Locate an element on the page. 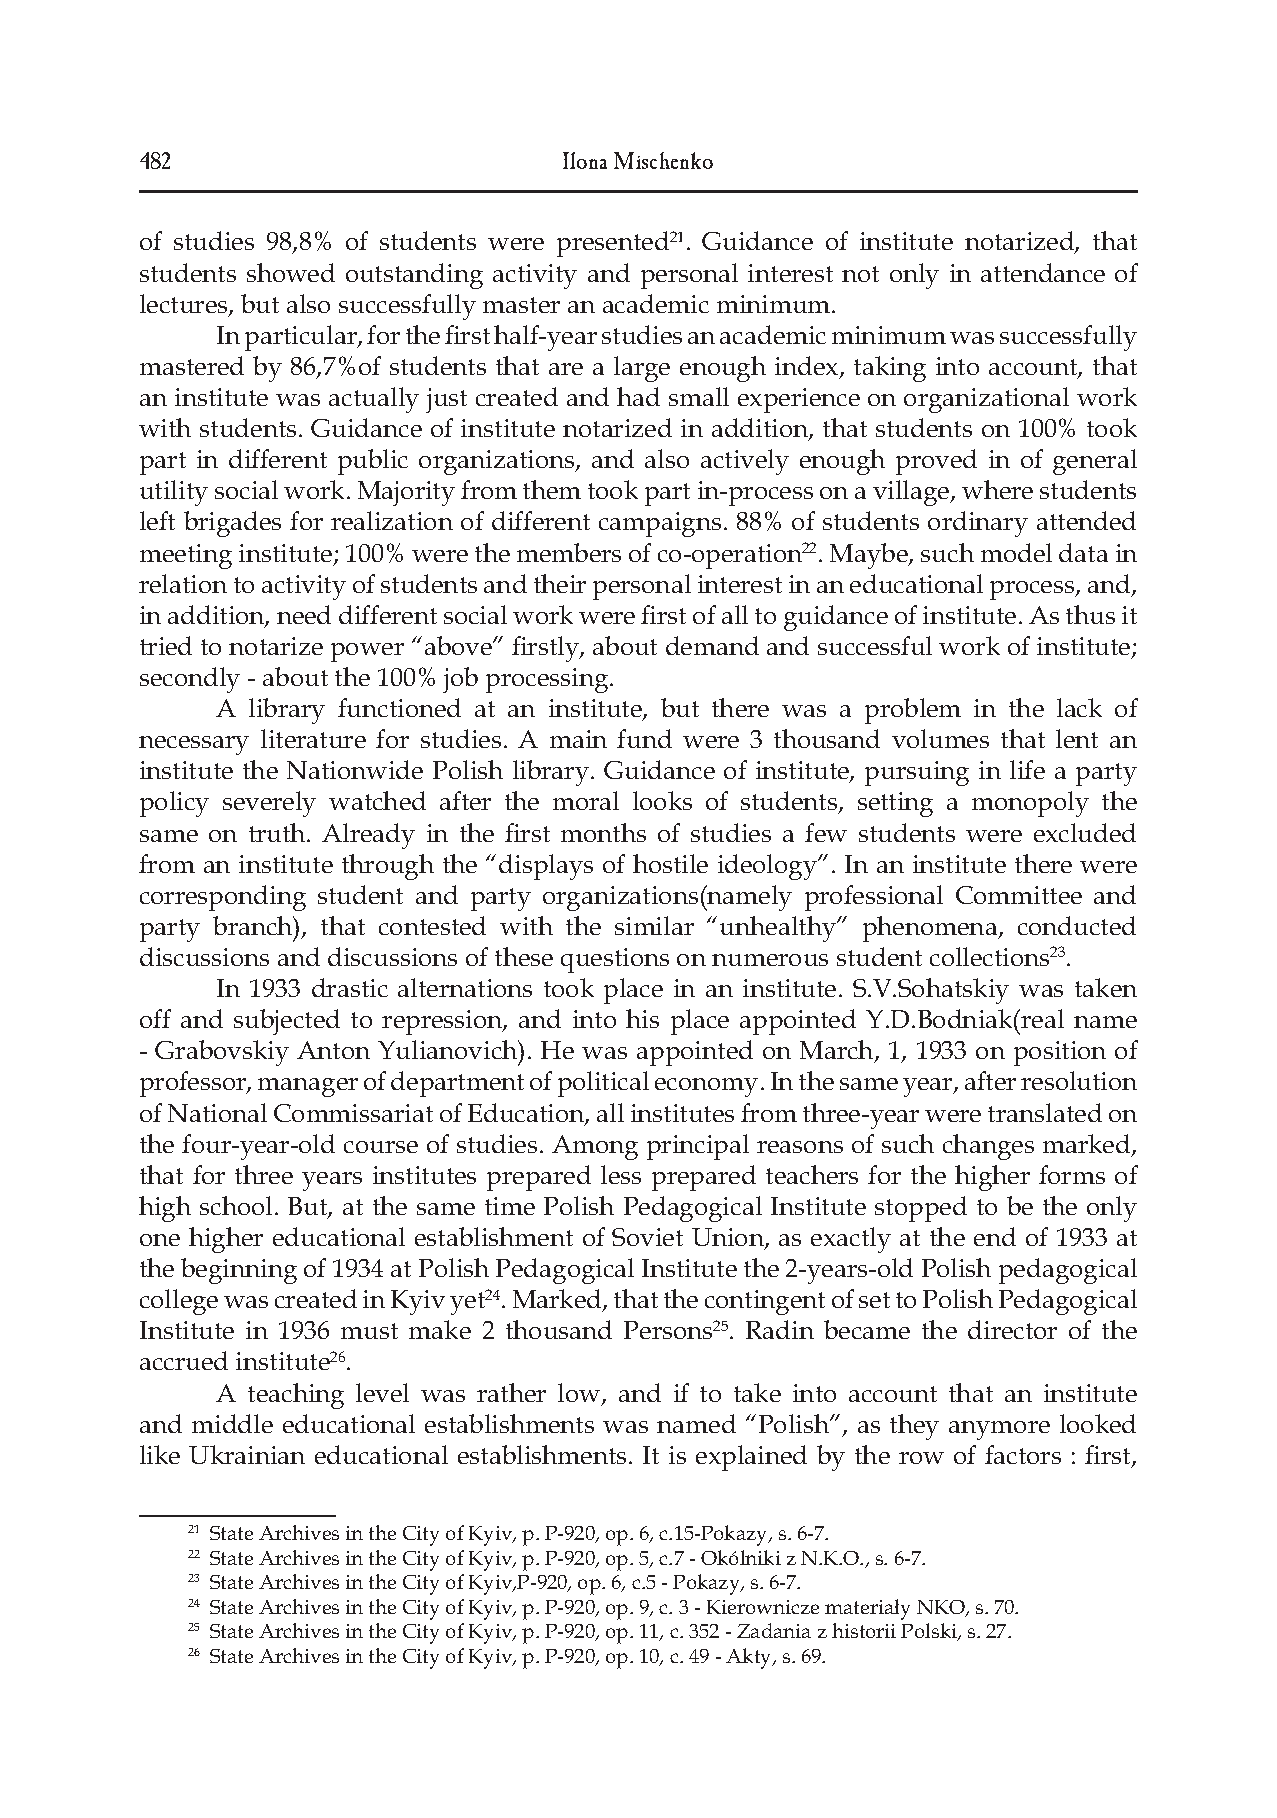  showed is located at coordinates (291, 272).
